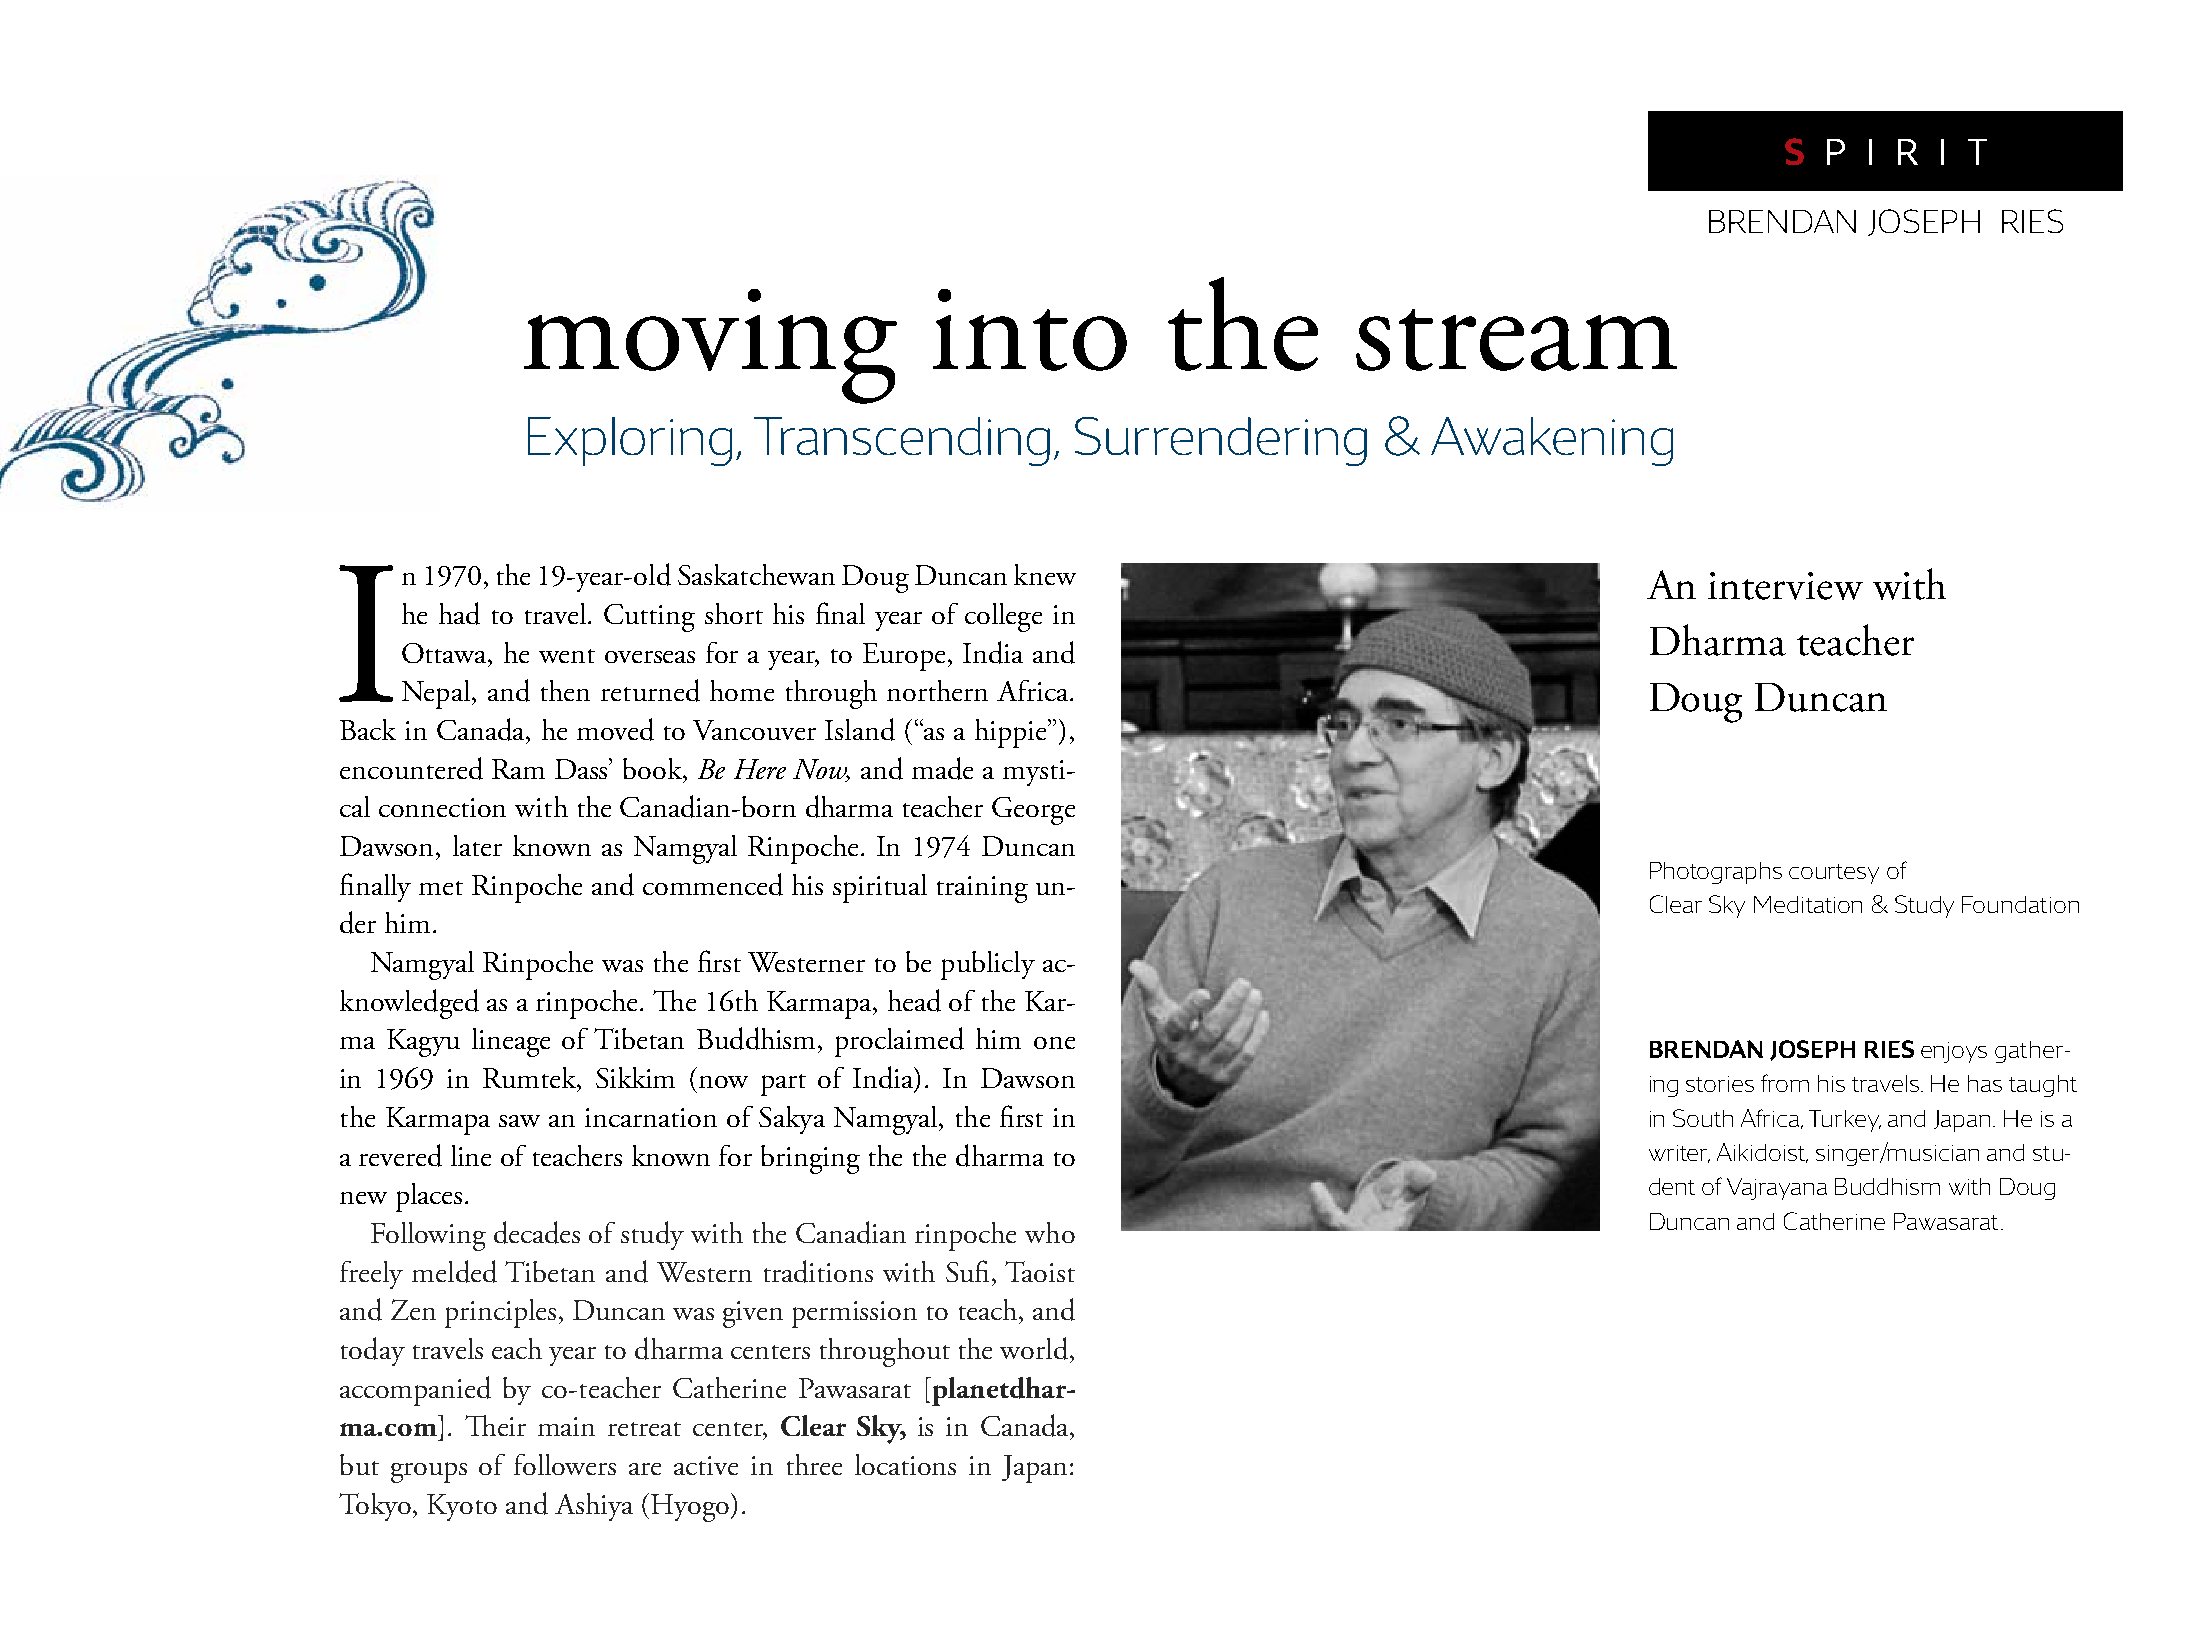  What do you see at coordinates (615, 729) in the screenshot?
I see `moved` at bounding box center [615, 729].
